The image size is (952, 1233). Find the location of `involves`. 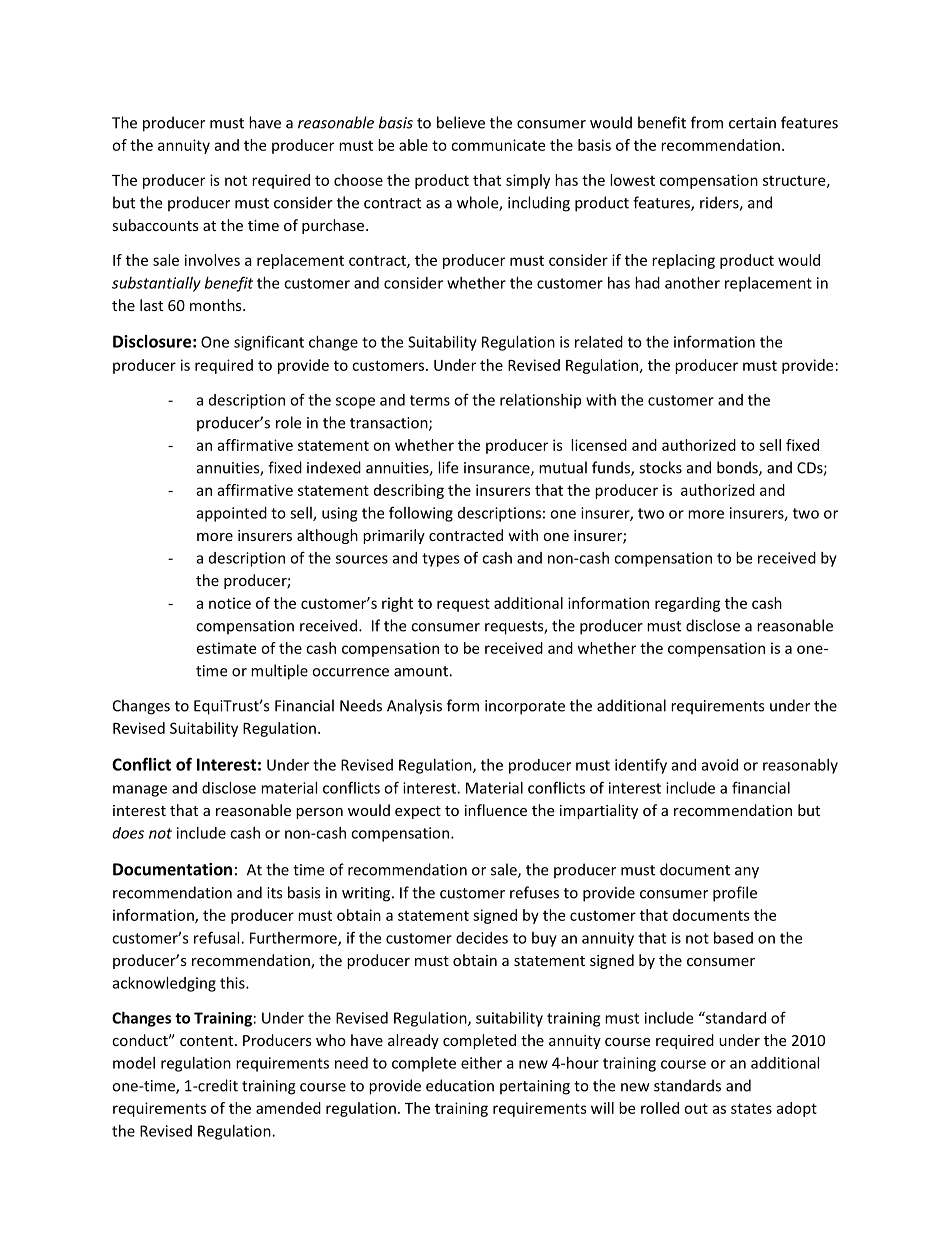

involves is located at coordinates (212, 260).
